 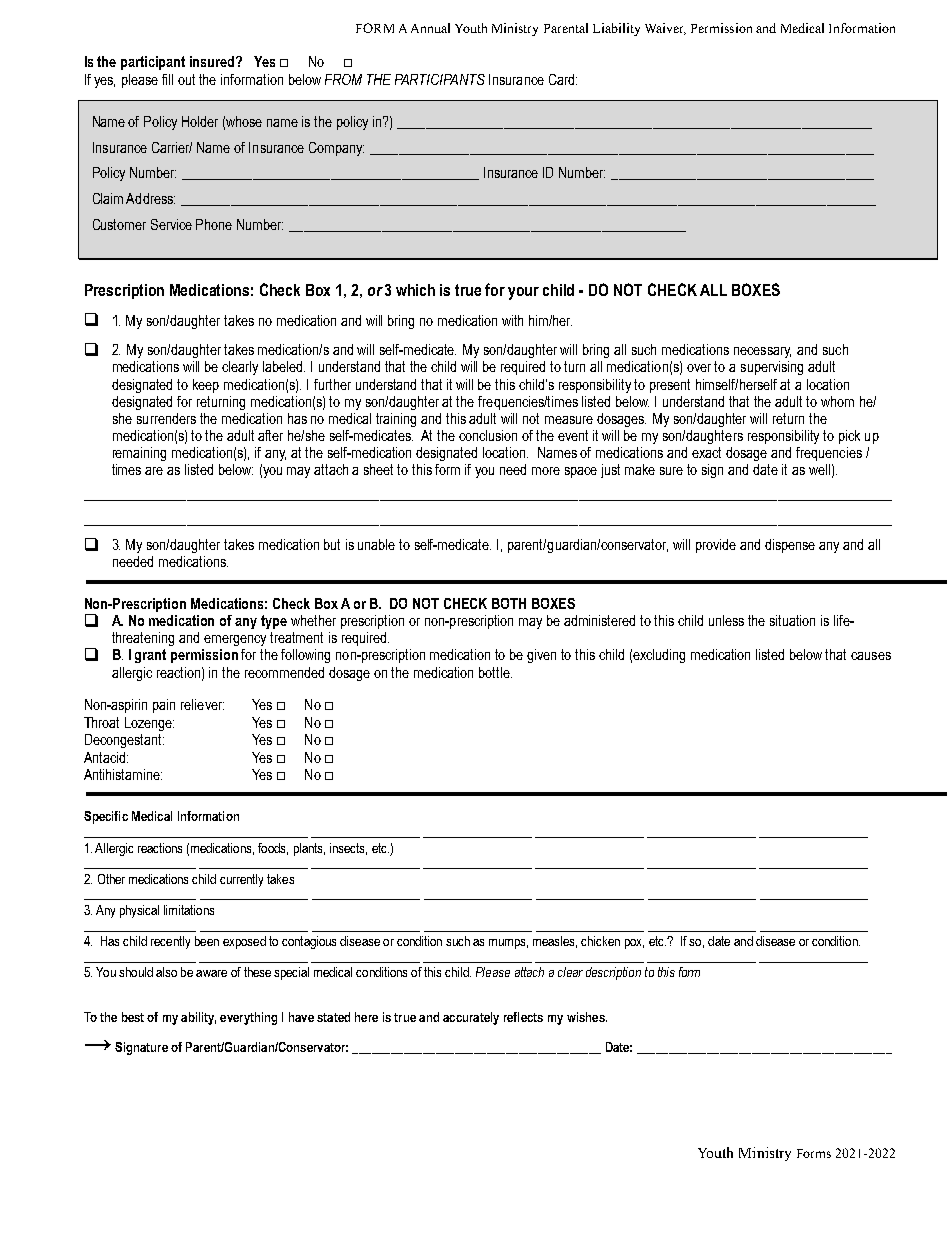 I want to click on reliever, so click(x=202, y=704).
